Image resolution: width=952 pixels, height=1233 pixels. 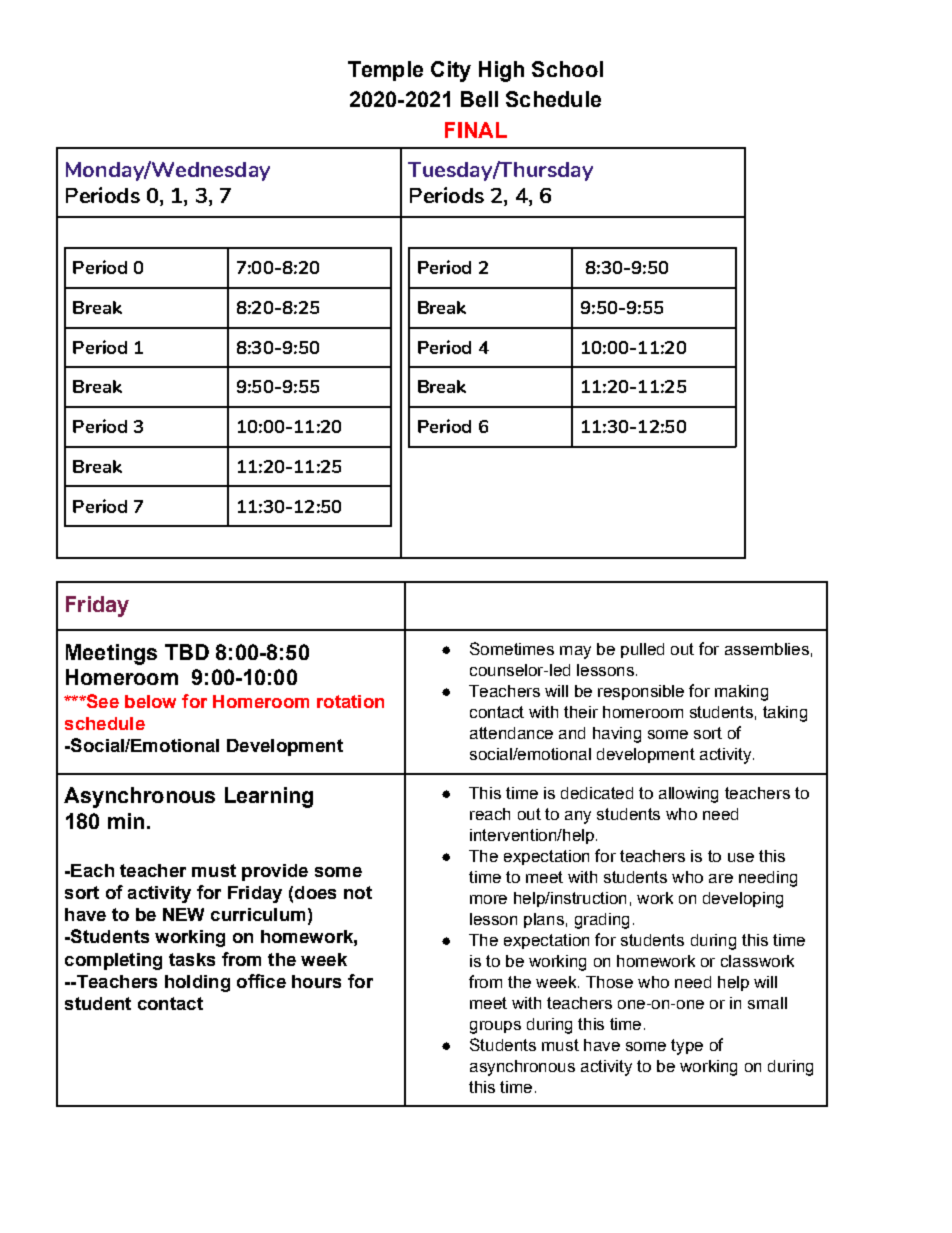 What do you see at coordinates (385, 71) in the screenshot?
I see `Temple` at bounding box center [385, 71].
